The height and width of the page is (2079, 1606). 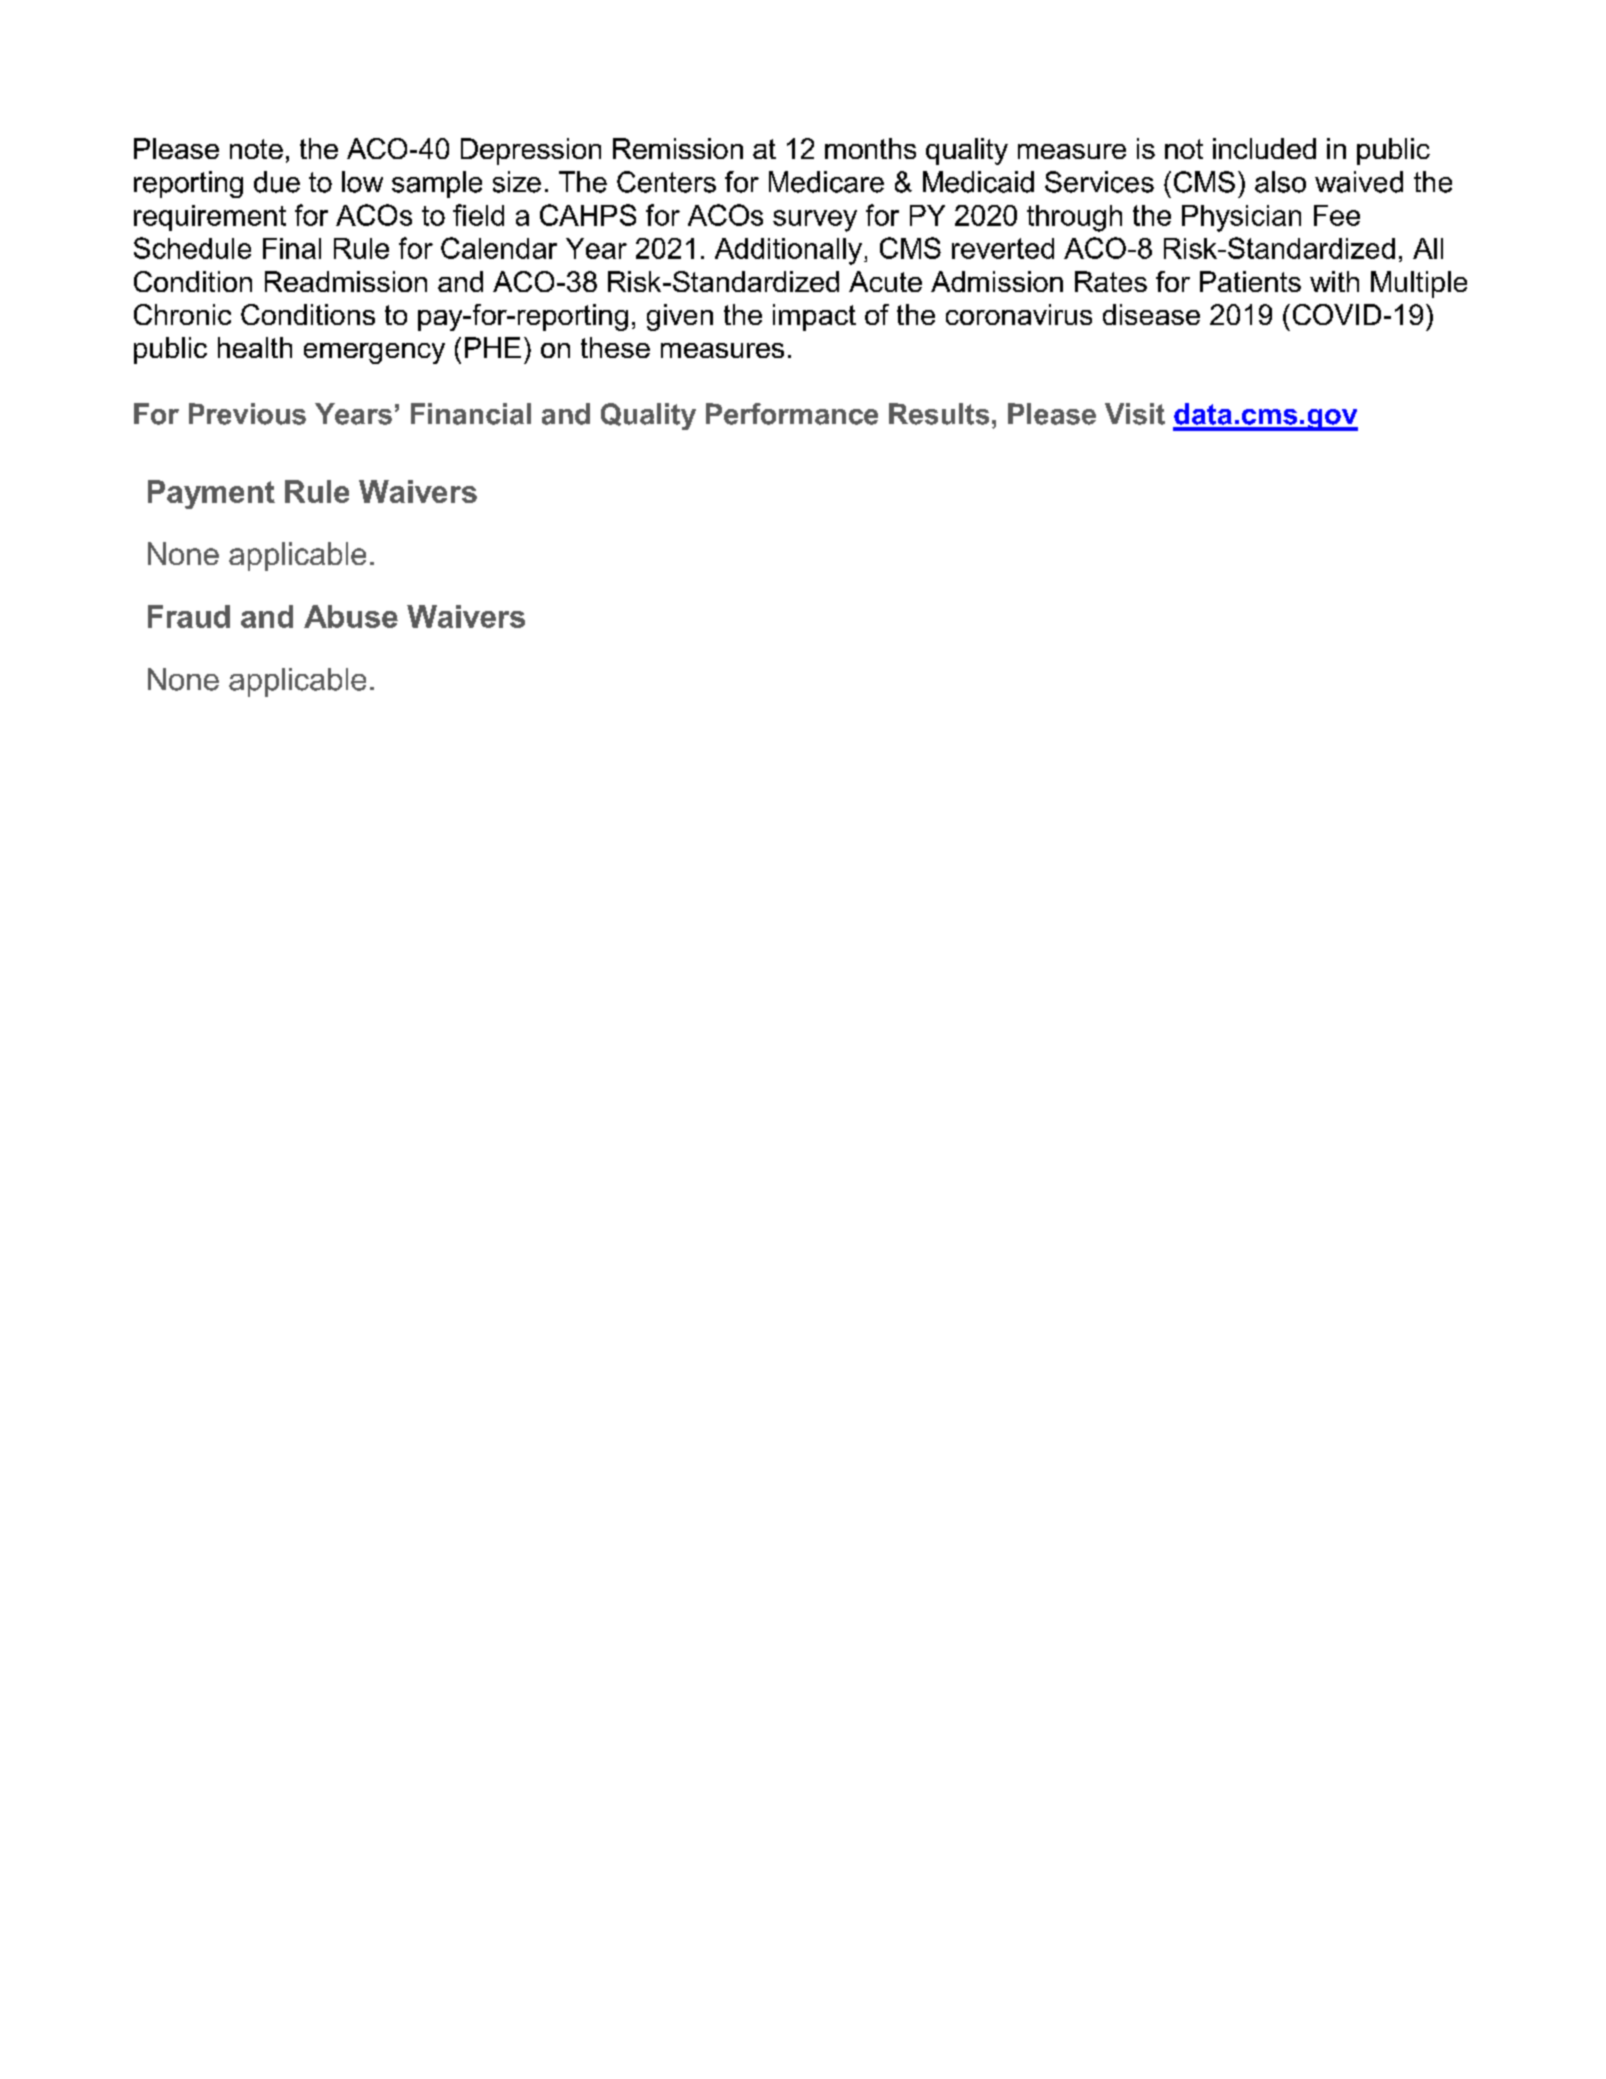 I want to click on Financial, so click(x=471, y=414).
